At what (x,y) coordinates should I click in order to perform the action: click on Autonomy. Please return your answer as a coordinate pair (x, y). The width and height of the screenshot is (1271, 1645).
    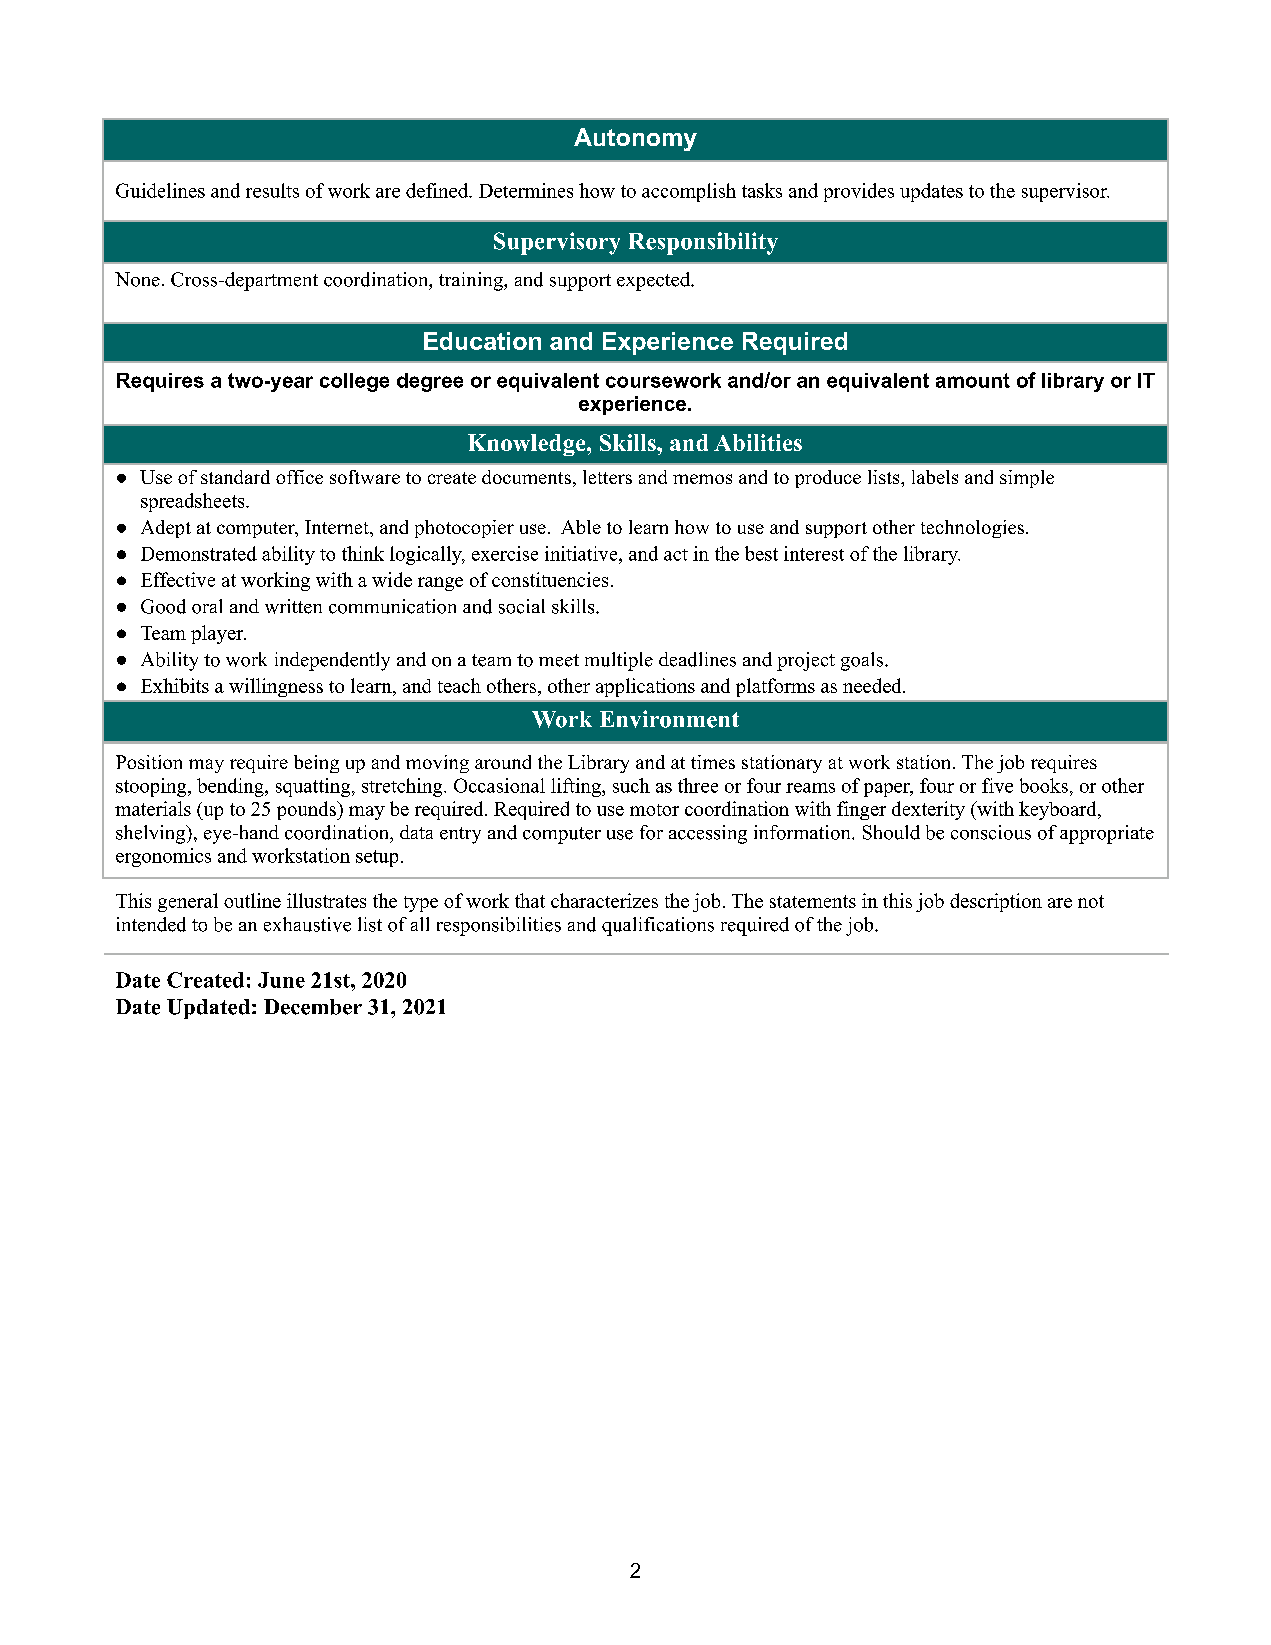
    Looking at the image, I should click on (635, 139).
